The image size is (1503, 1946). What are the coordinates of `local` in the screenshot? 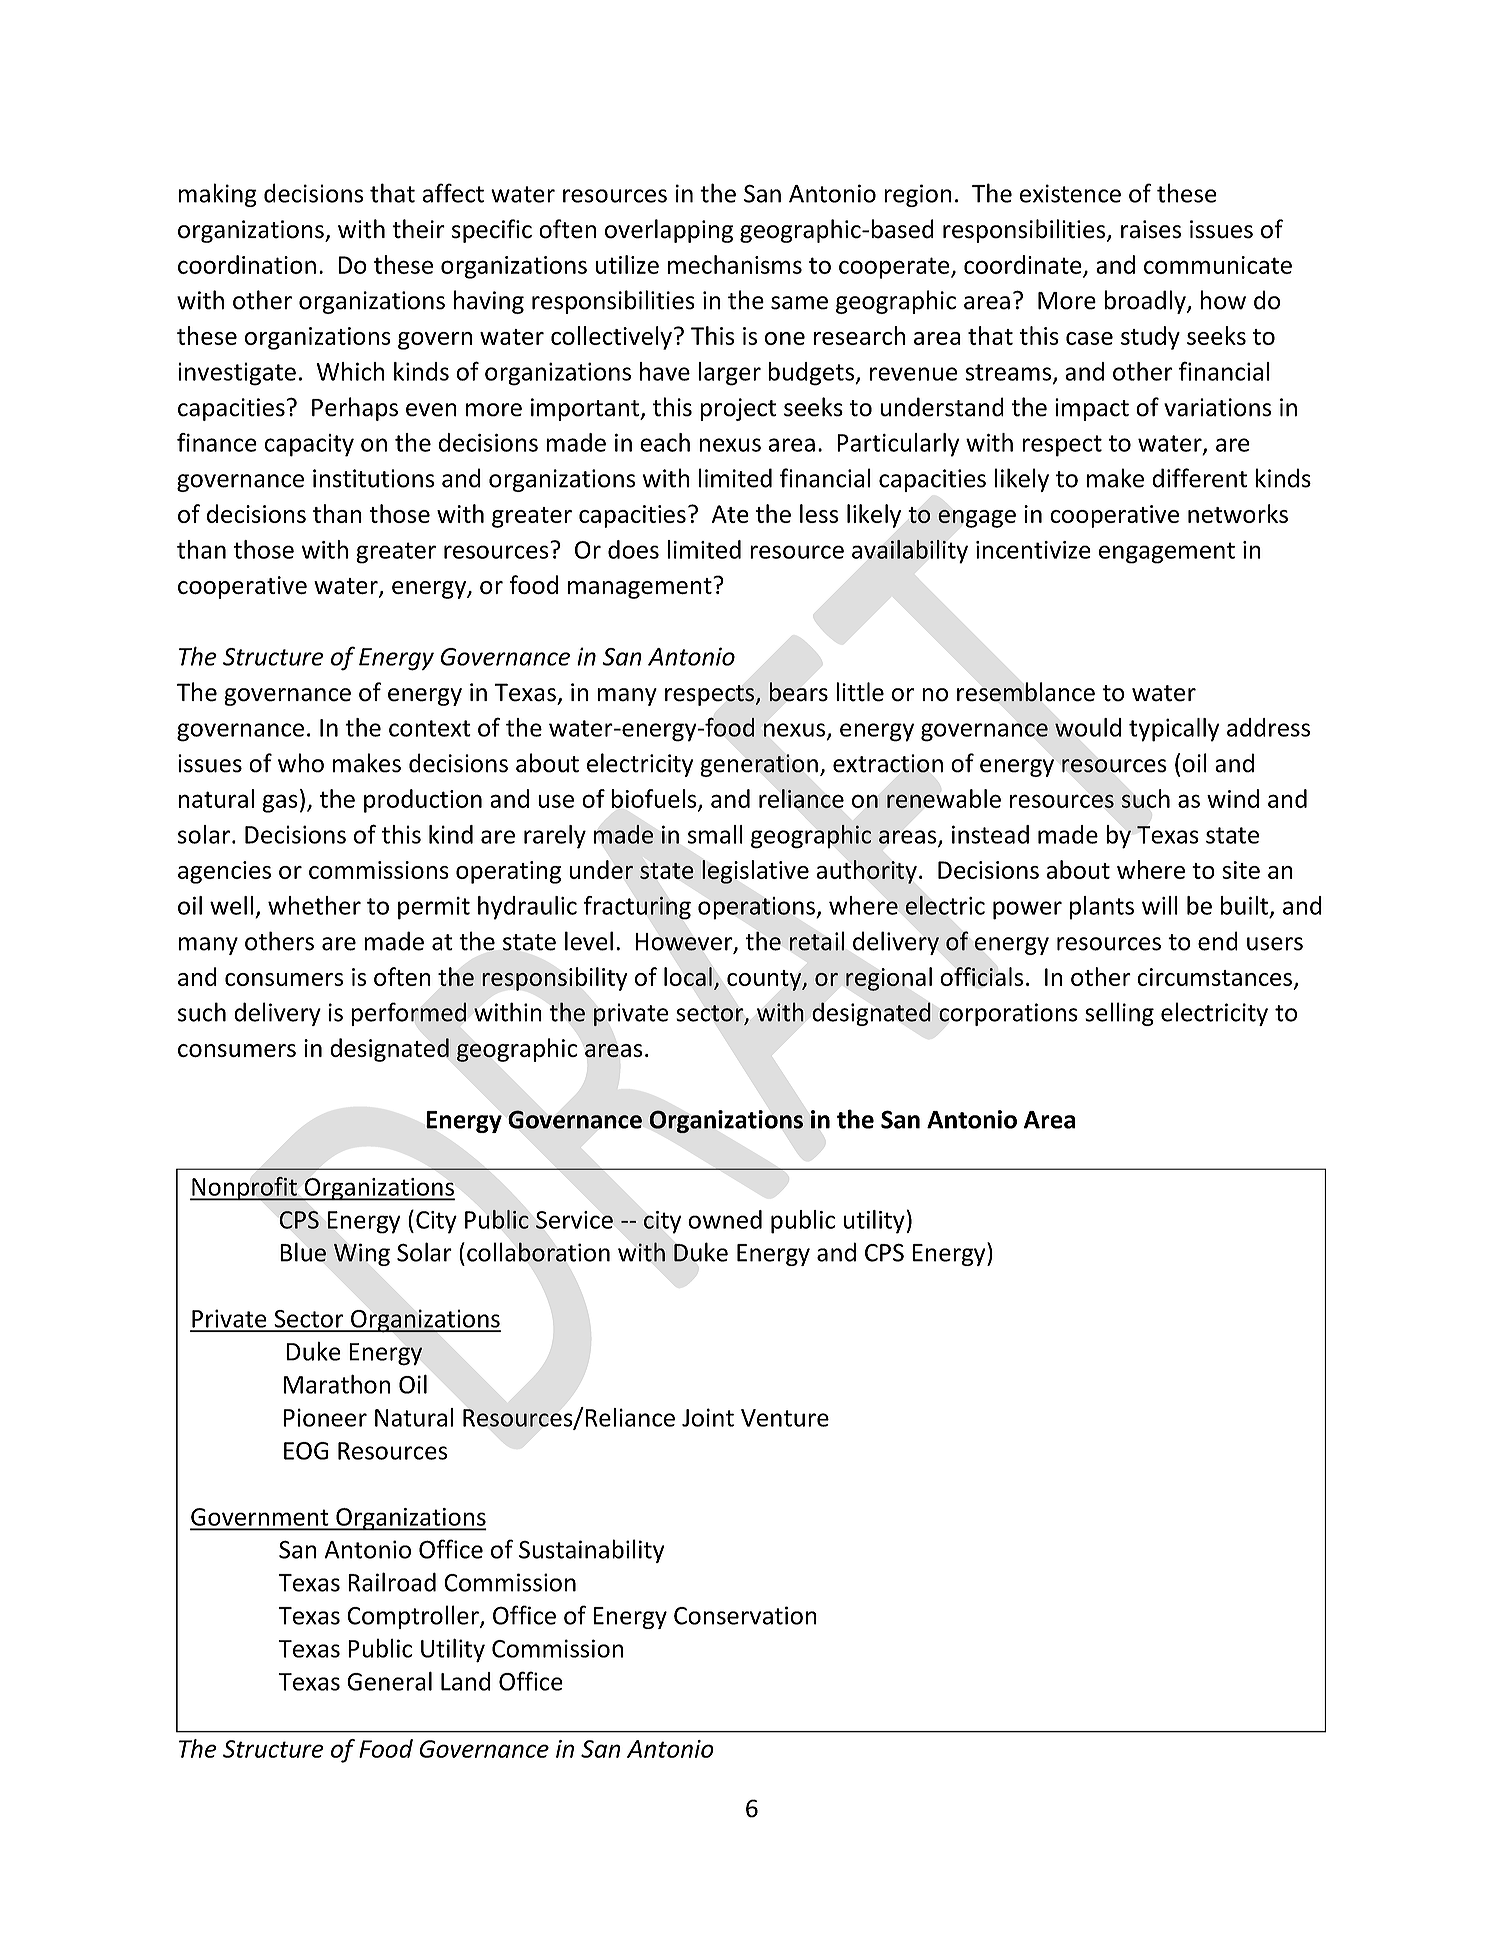 It's located at (688, 976).
